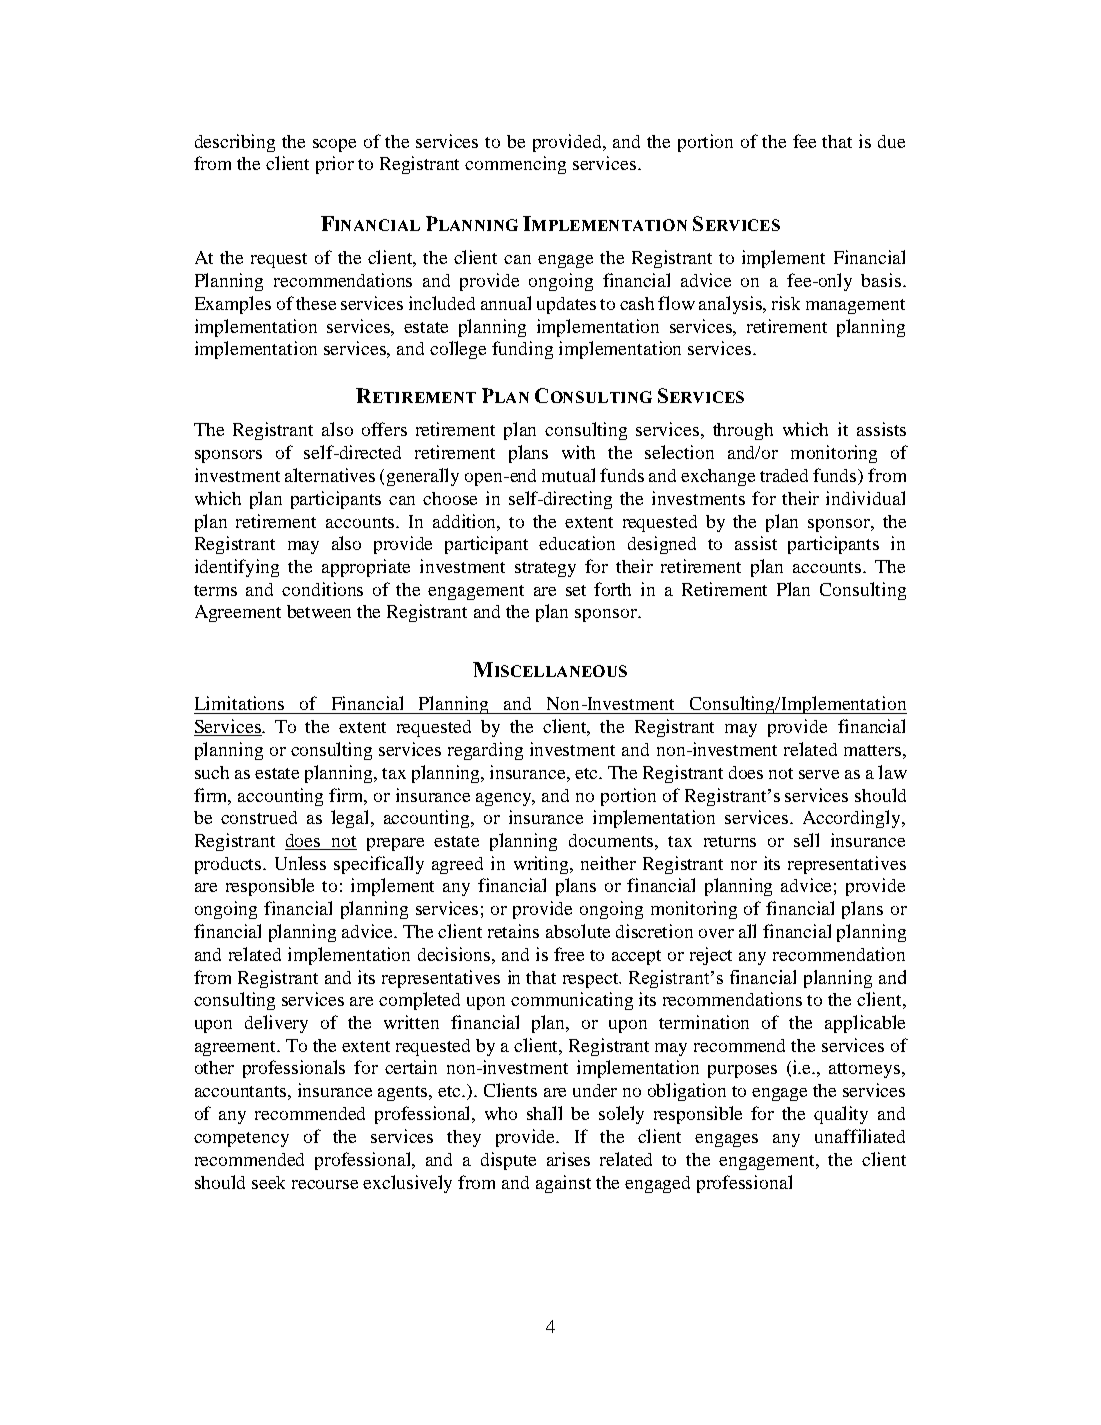 The height and width of the document is (1425, 1101). I want to click on traded, so click(784, 475).
